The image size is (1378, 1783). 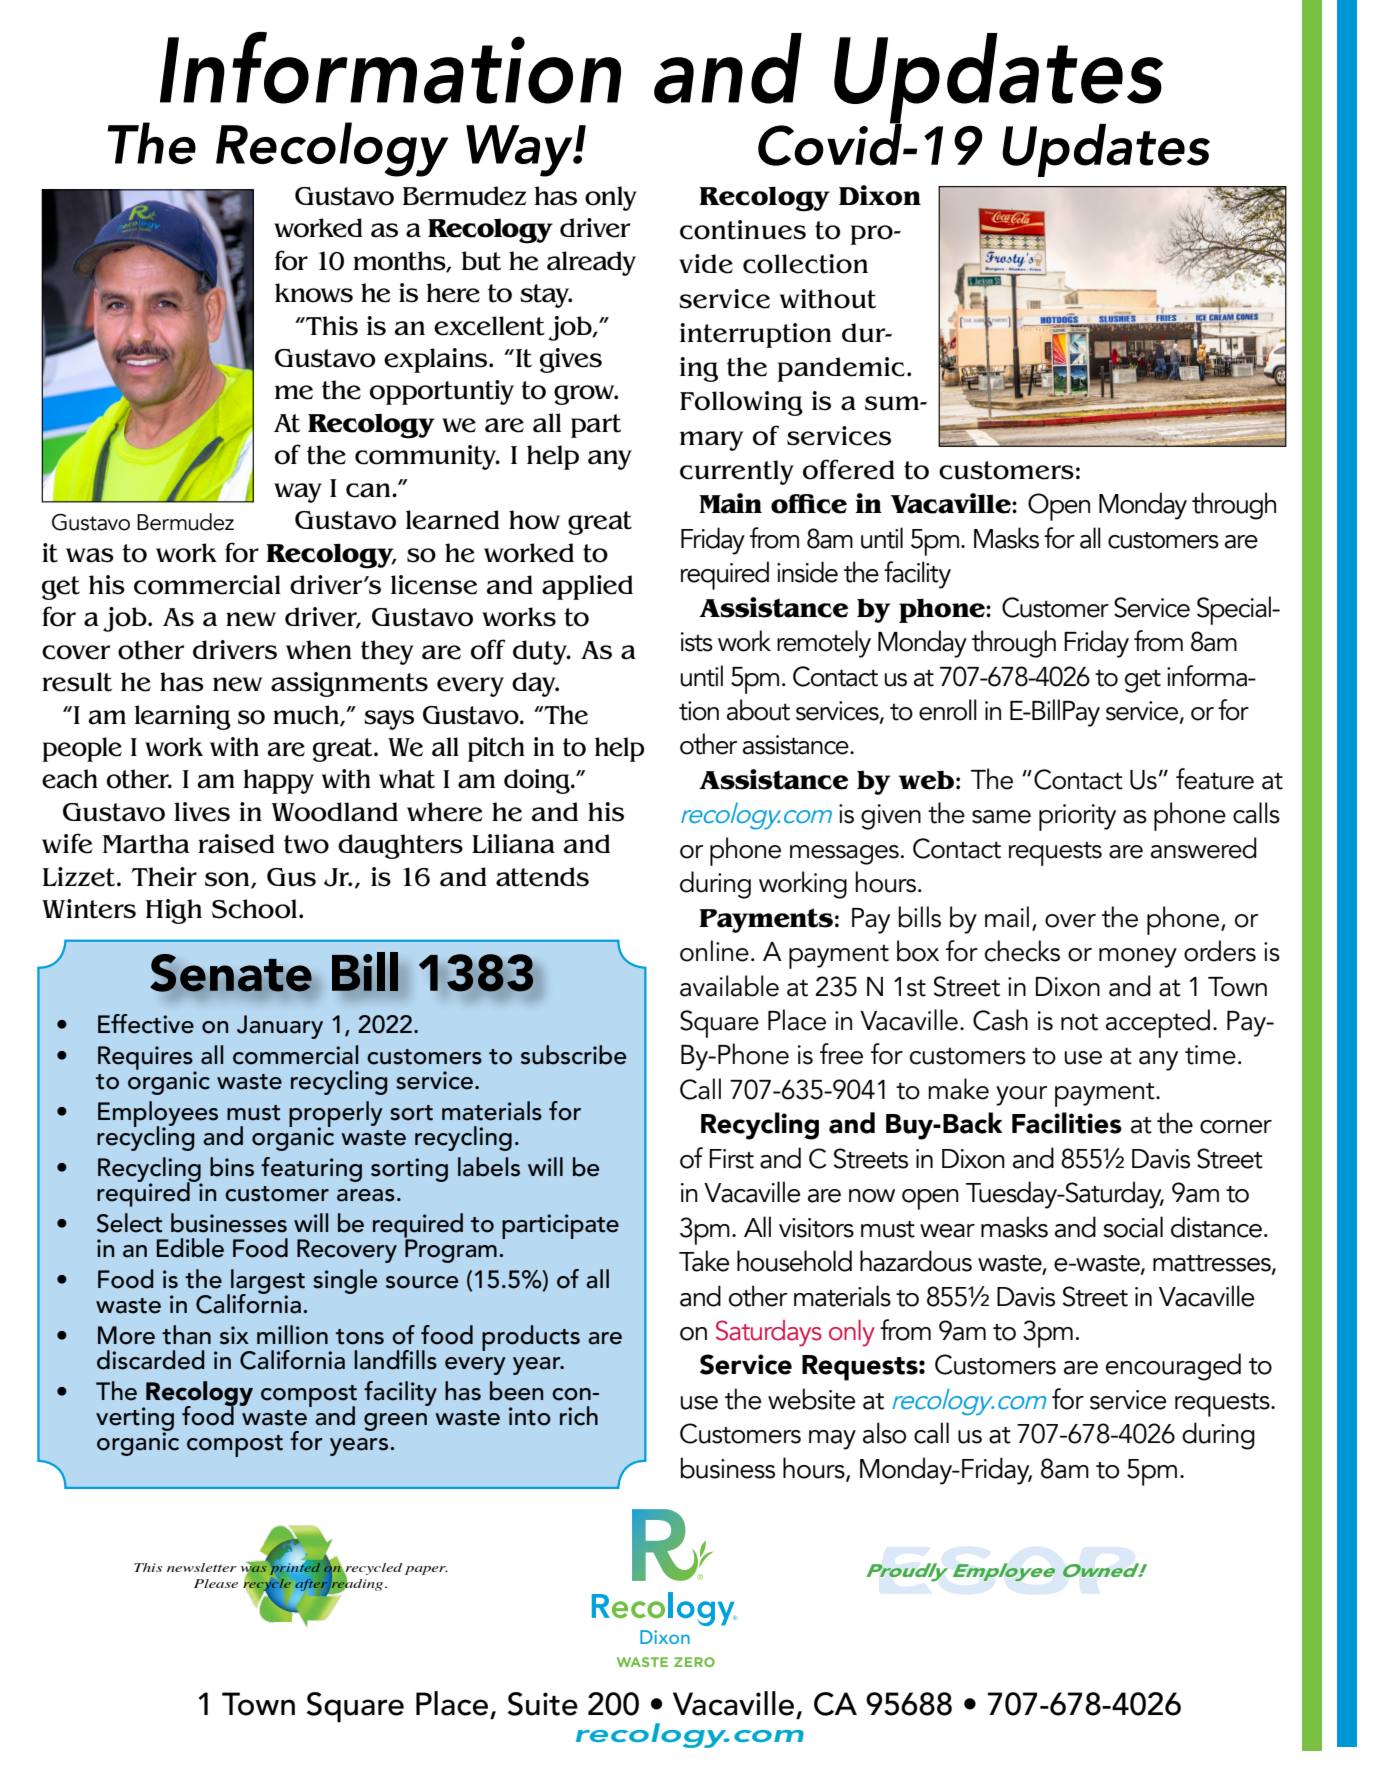 I want to click on bins, so click(x=232, y=1167).
